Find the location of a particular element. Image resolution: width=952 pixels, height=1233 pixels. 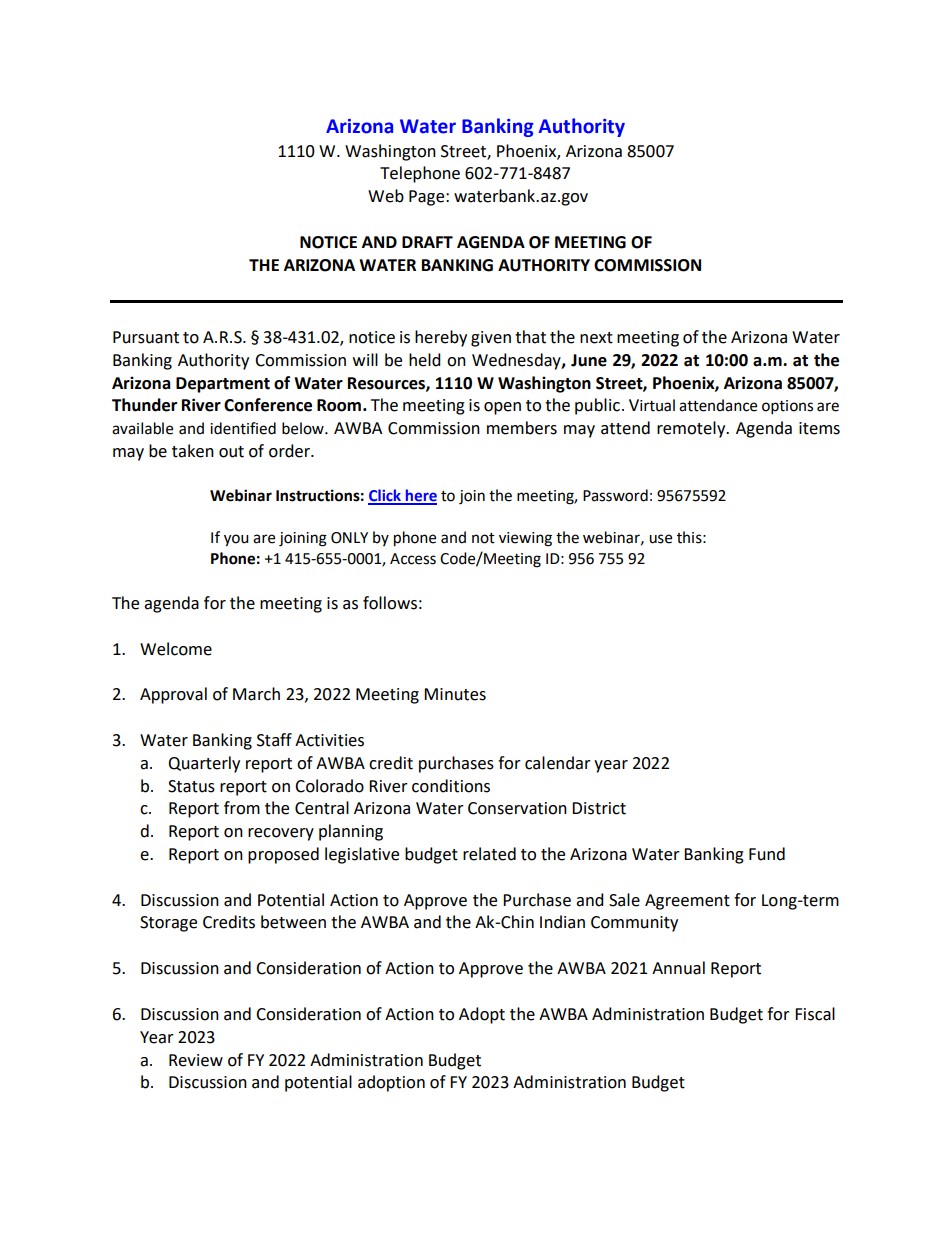

open is located at coordinates (502, 408).
